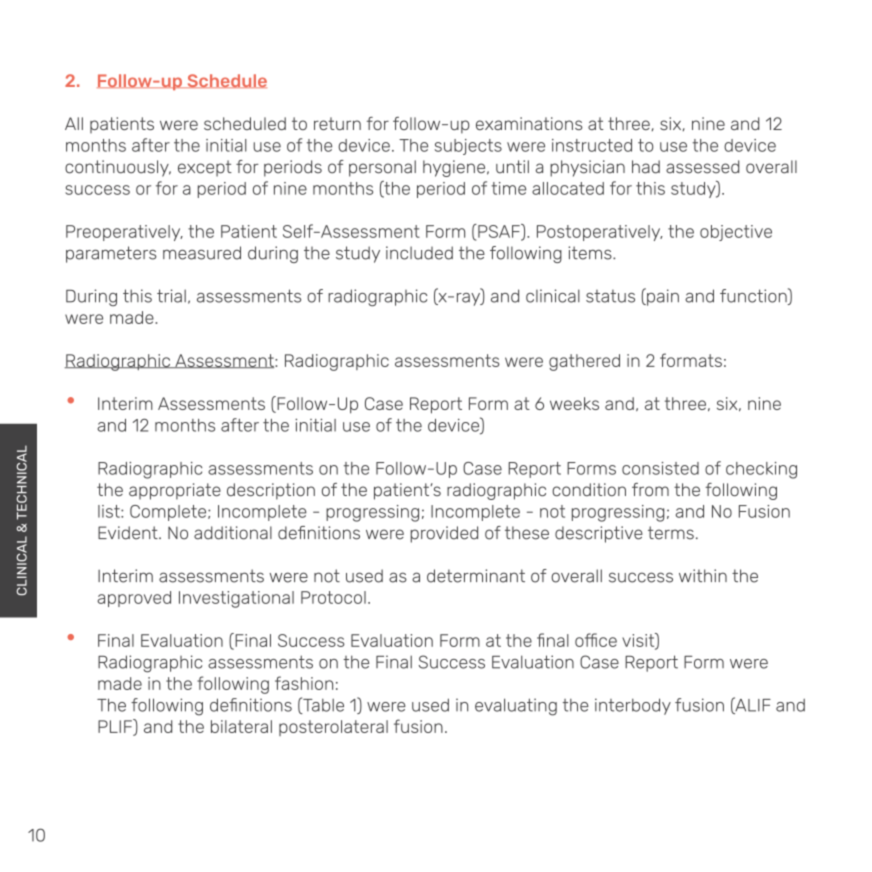 This screenshot has width=872, height=872. I want to click on appropriate, so click(175, 491).
